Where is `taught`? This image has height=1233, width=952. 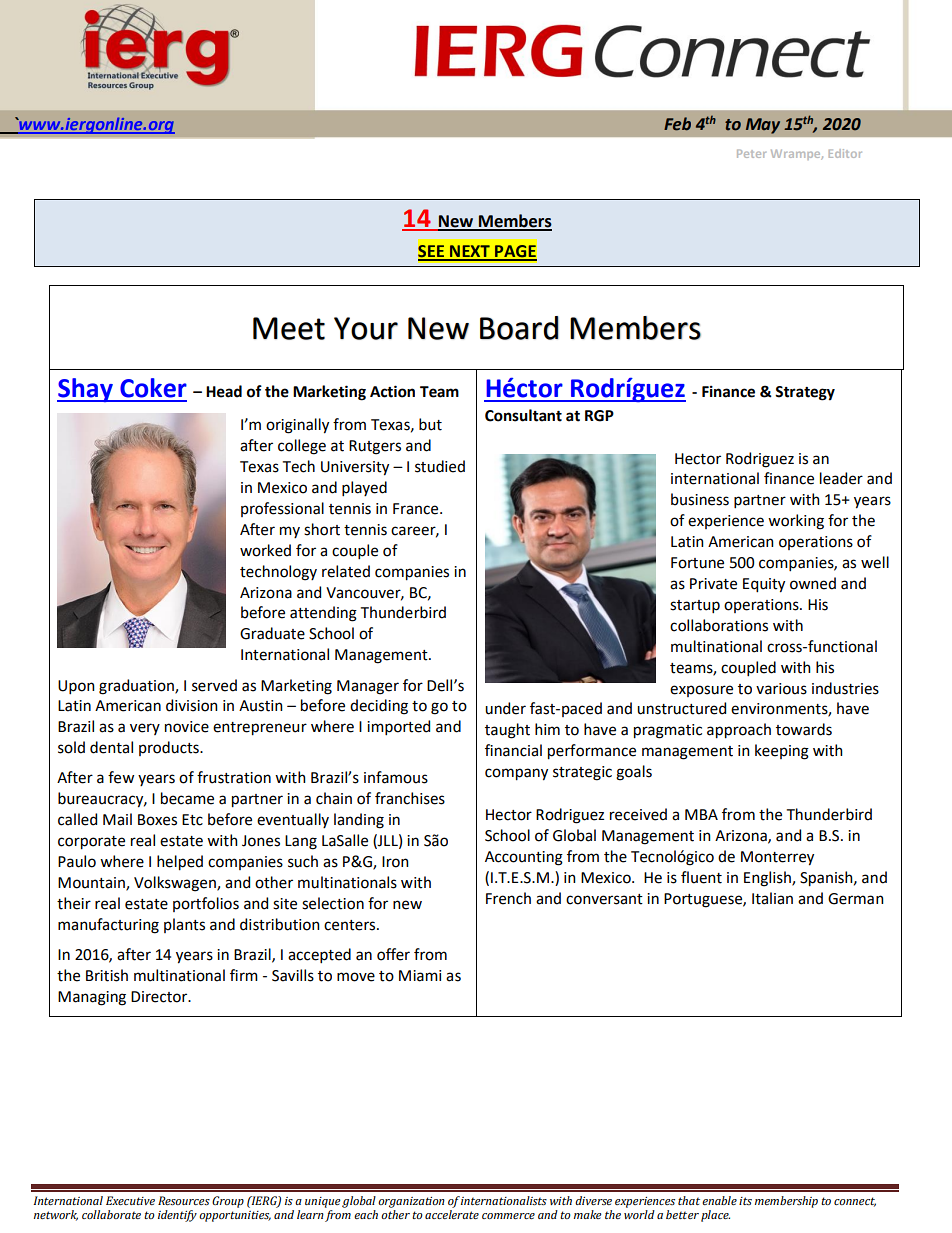 taught is located at coordinates (507, 731).
